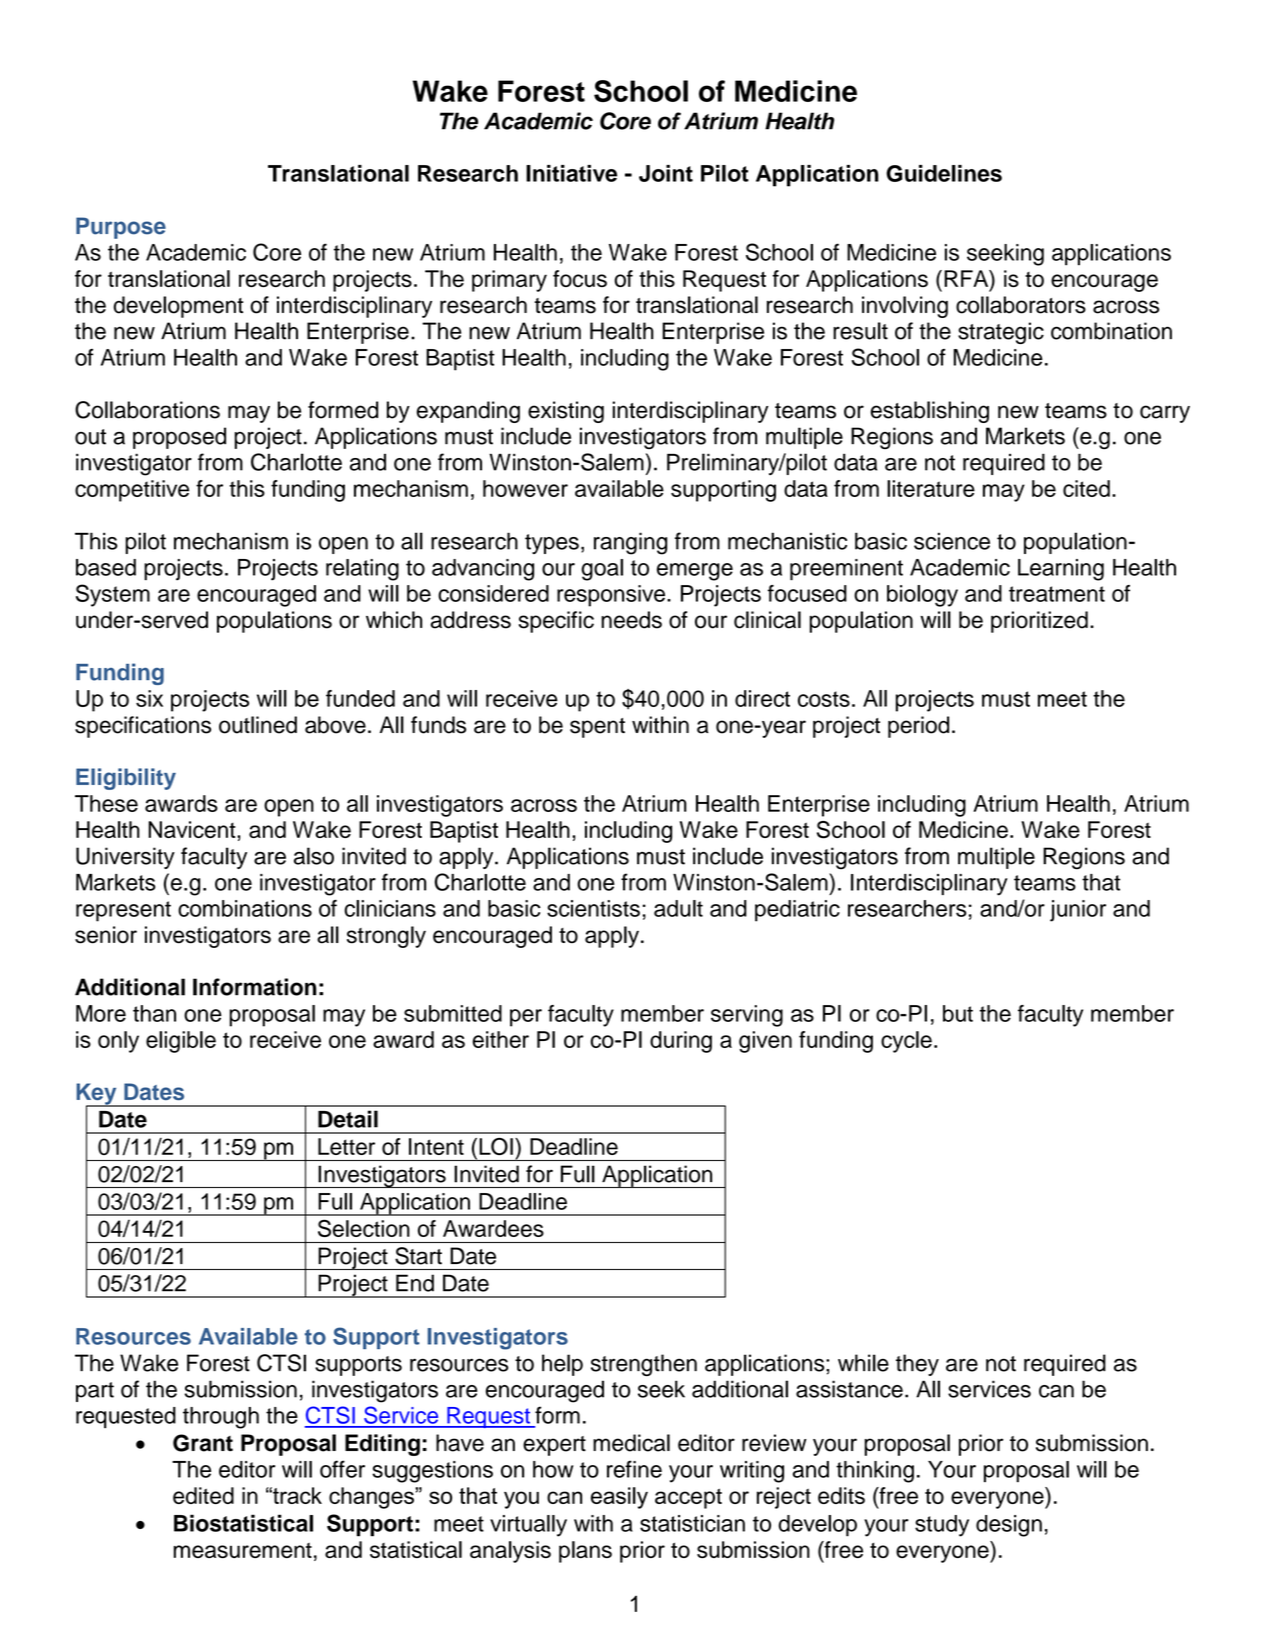 This document has height=1643, width=1270. I want to click on Guidelines, so click(944, 173).
